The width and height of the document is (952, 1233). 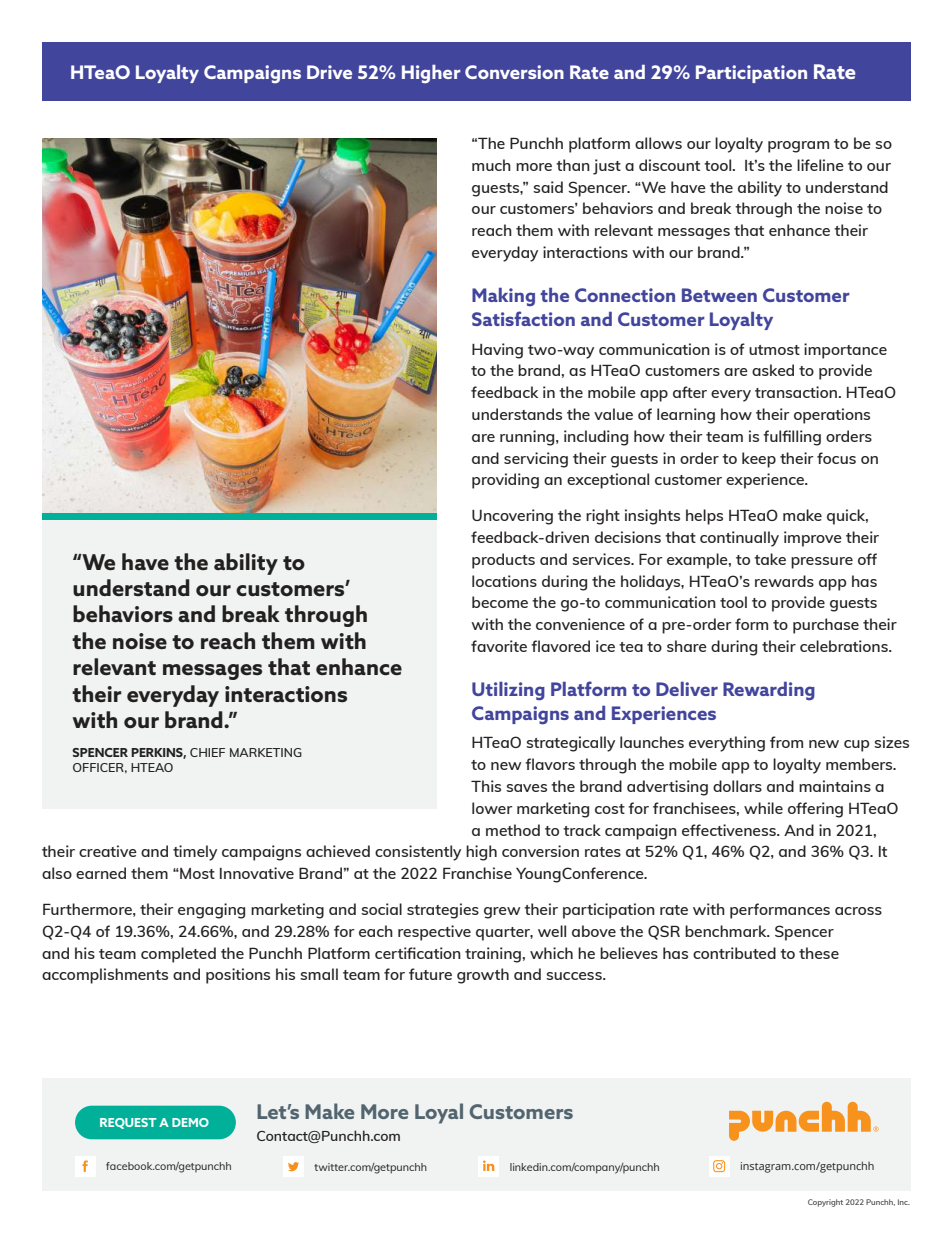 What do you see at coordinates (528, 438) in the document?
I see `running` at bounding box center [528, 438].
